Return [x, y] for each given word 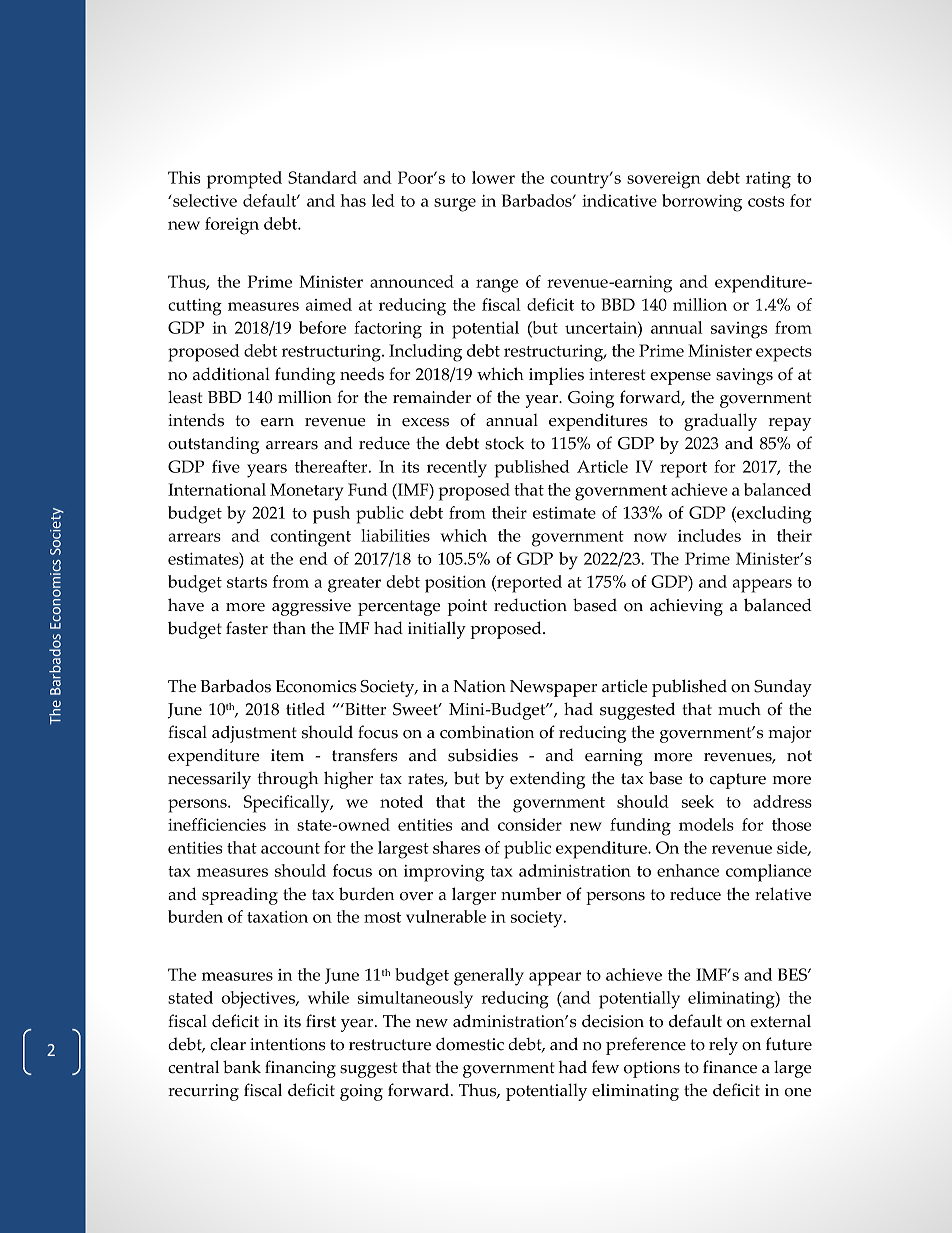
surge [455, 205]
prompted [244, 180]
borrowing [702, 203]
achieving [686, 607]
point [467, 607]
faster [247, 628]
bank [242, 1067]
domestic [470, 1044]
